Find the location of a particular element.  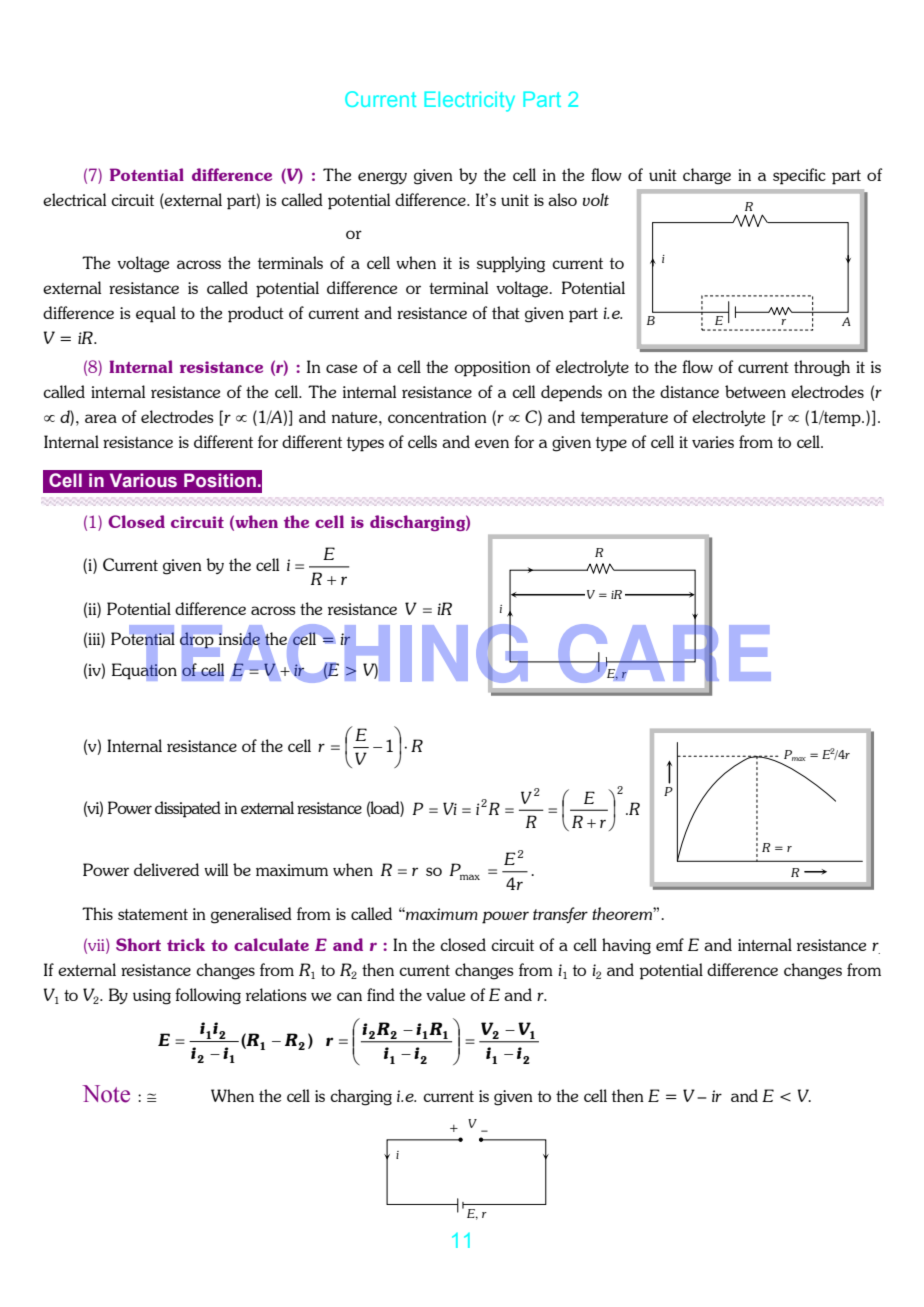

Note is located at coordinates (106, 1094).
